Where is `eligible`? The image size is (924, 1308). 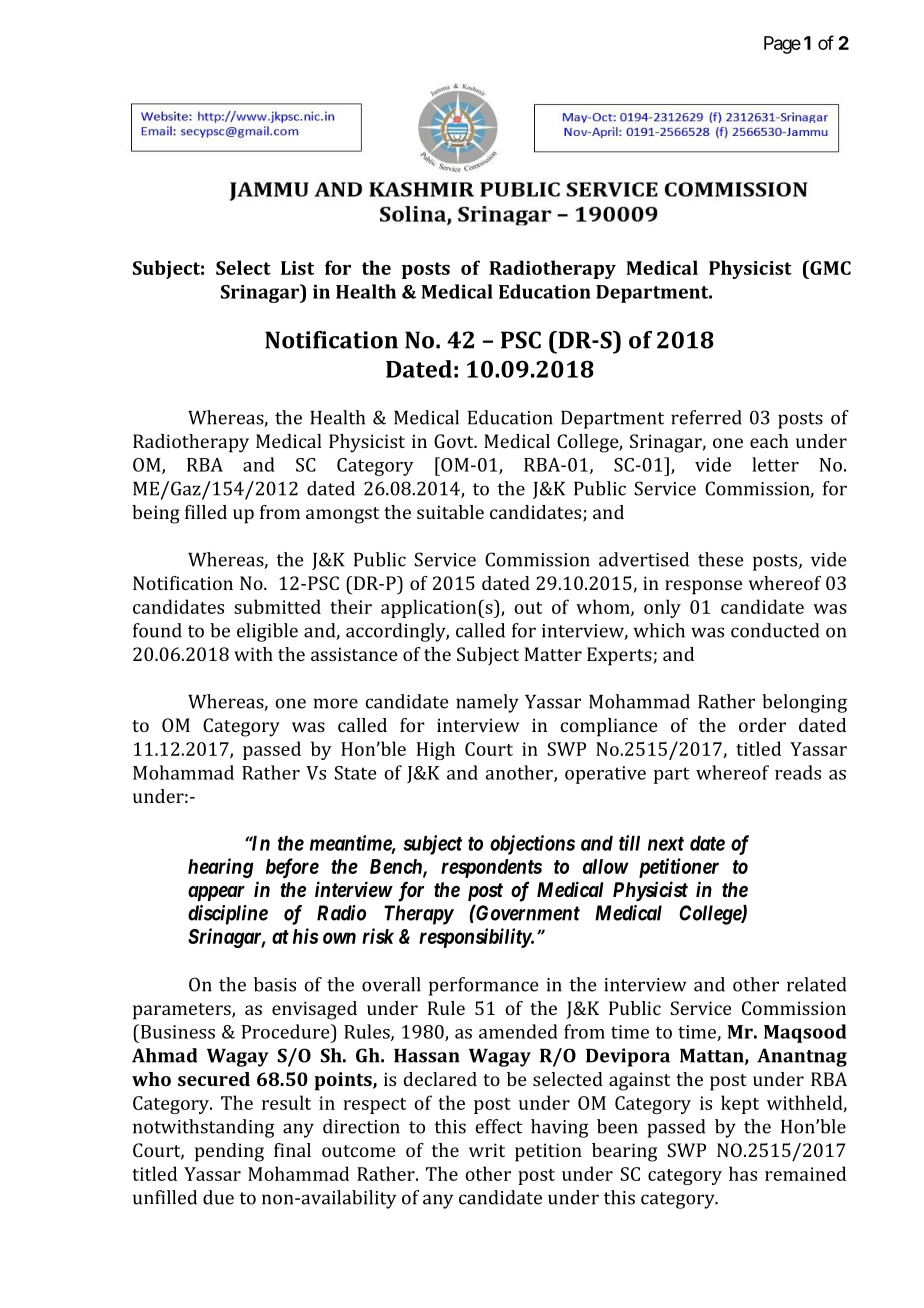
eligible is located at coordinates (267, 632).
